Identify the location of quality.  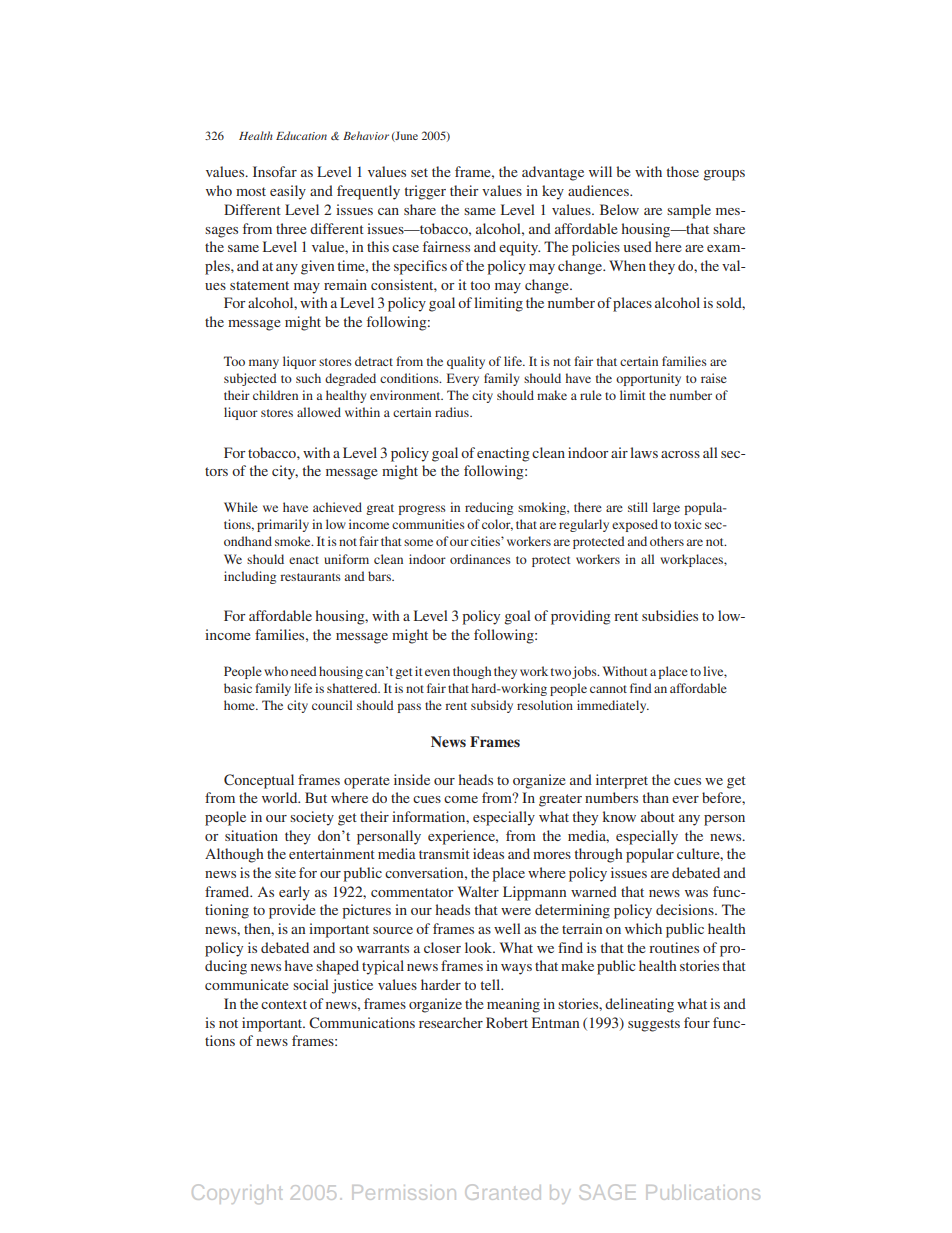
(466, 362).
